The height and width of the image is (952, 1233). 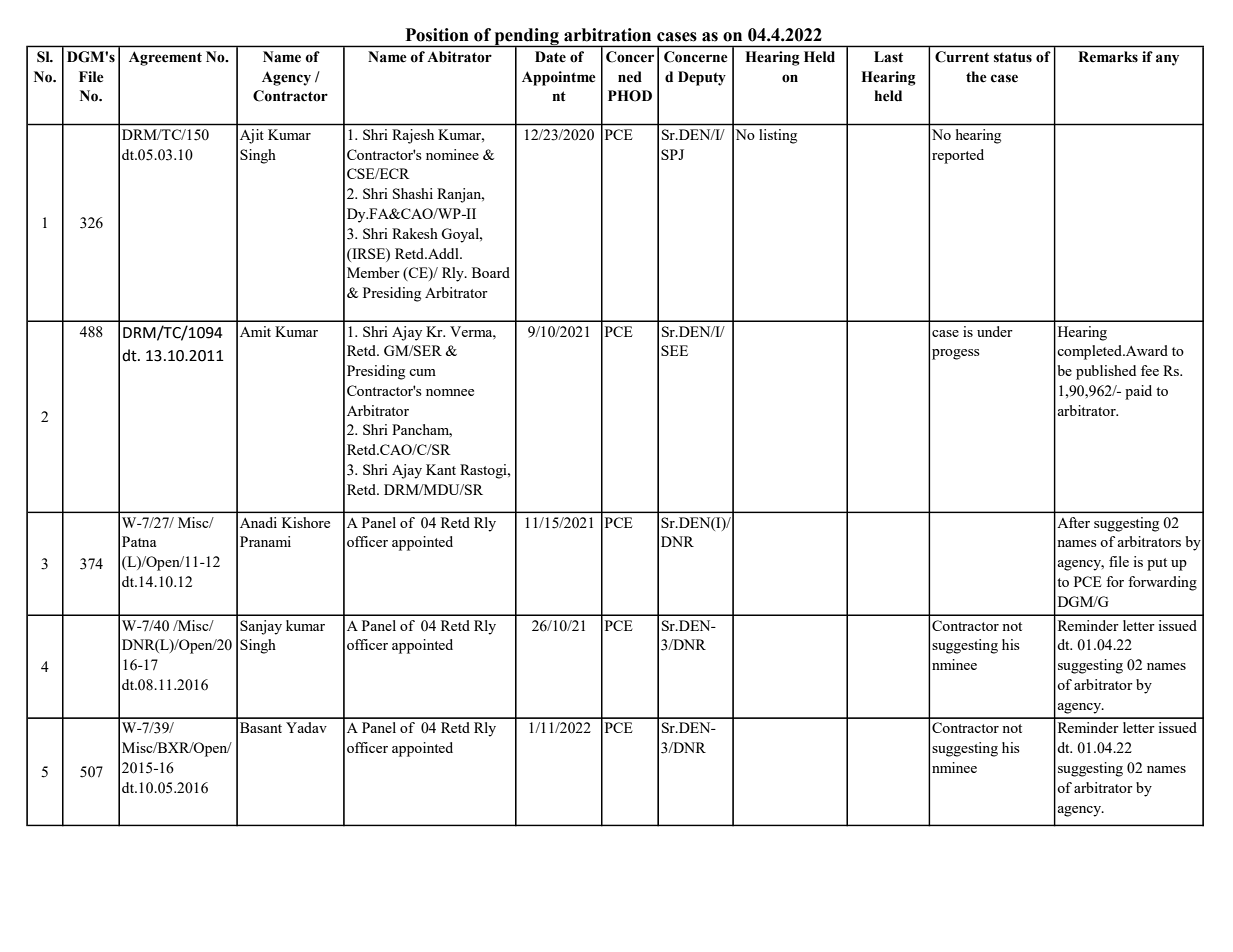 I want to click on forwarding, so click(x=1162, y=583).
